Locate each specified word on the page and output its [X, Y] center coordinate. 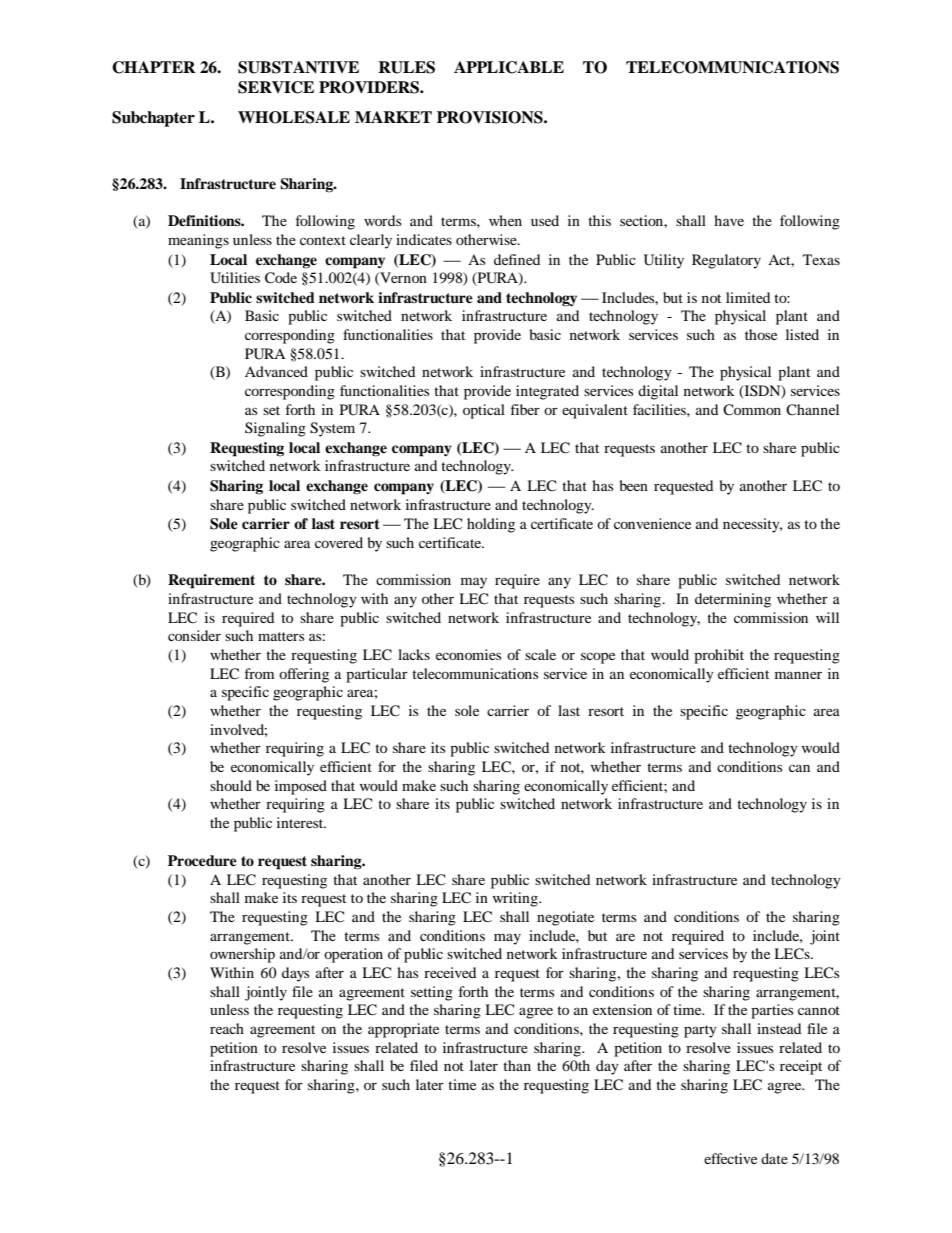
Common [752, 410]
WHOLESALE [294, 117]
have [729, 220]
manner [798, 675]
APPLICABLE [509, 67]
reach [227, 1028]
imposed [301, 787]
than [517, 1065]
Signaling [275, 429]
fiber [525, 409]
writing [516, 899]
